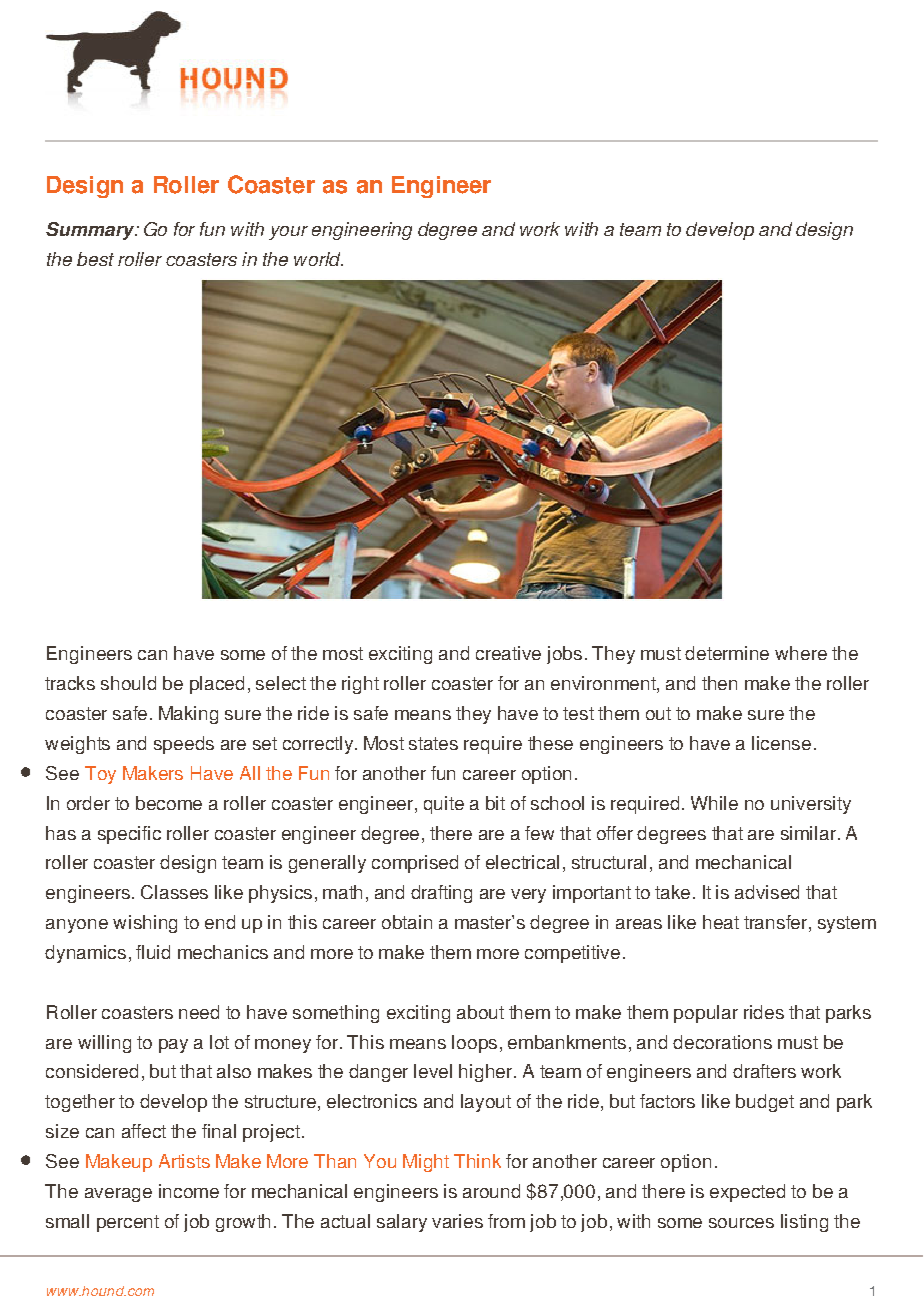  I want to click on jobs, so click(564, 655).
